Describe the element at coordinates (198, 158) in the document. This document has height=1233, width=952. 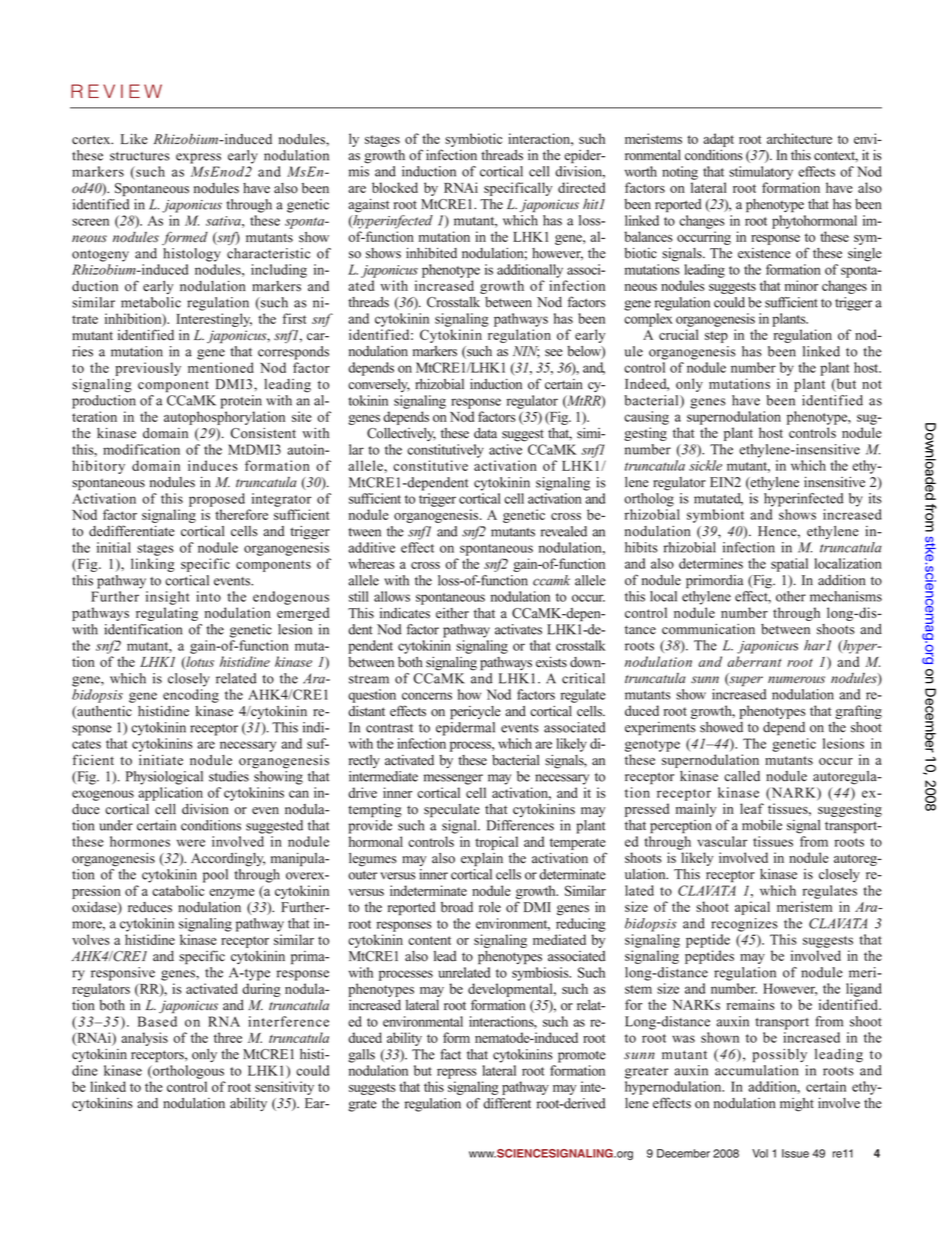
I see `express` at that location.
